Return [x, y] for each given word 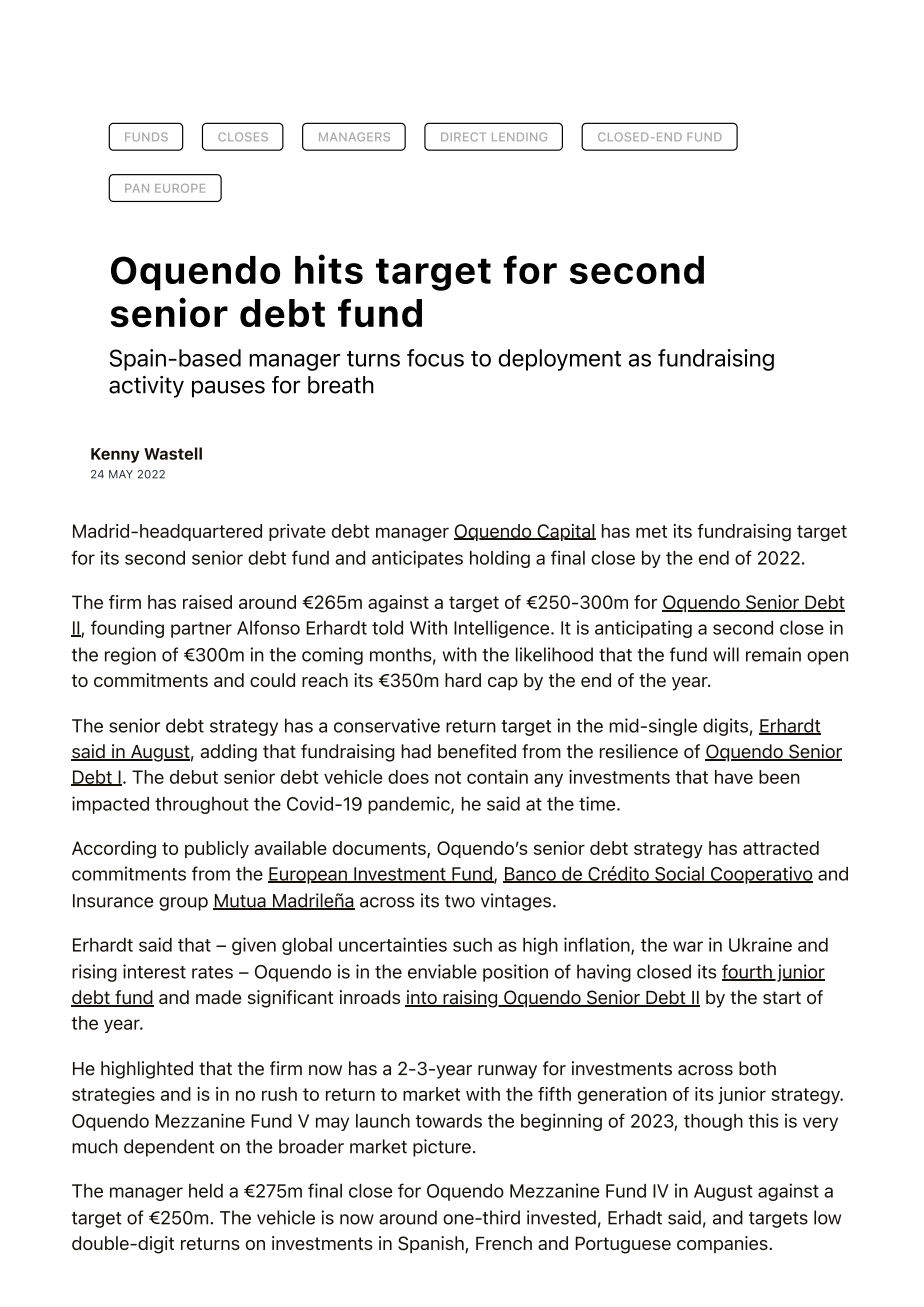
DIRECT [463, 137]
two [460, 901]
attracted [781, 848]
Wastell [173, 453]
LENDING [519, 137]
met [651, 531]
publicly [217, 850]
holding [500, 559]
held [206, 1190]
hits [329, 269]
